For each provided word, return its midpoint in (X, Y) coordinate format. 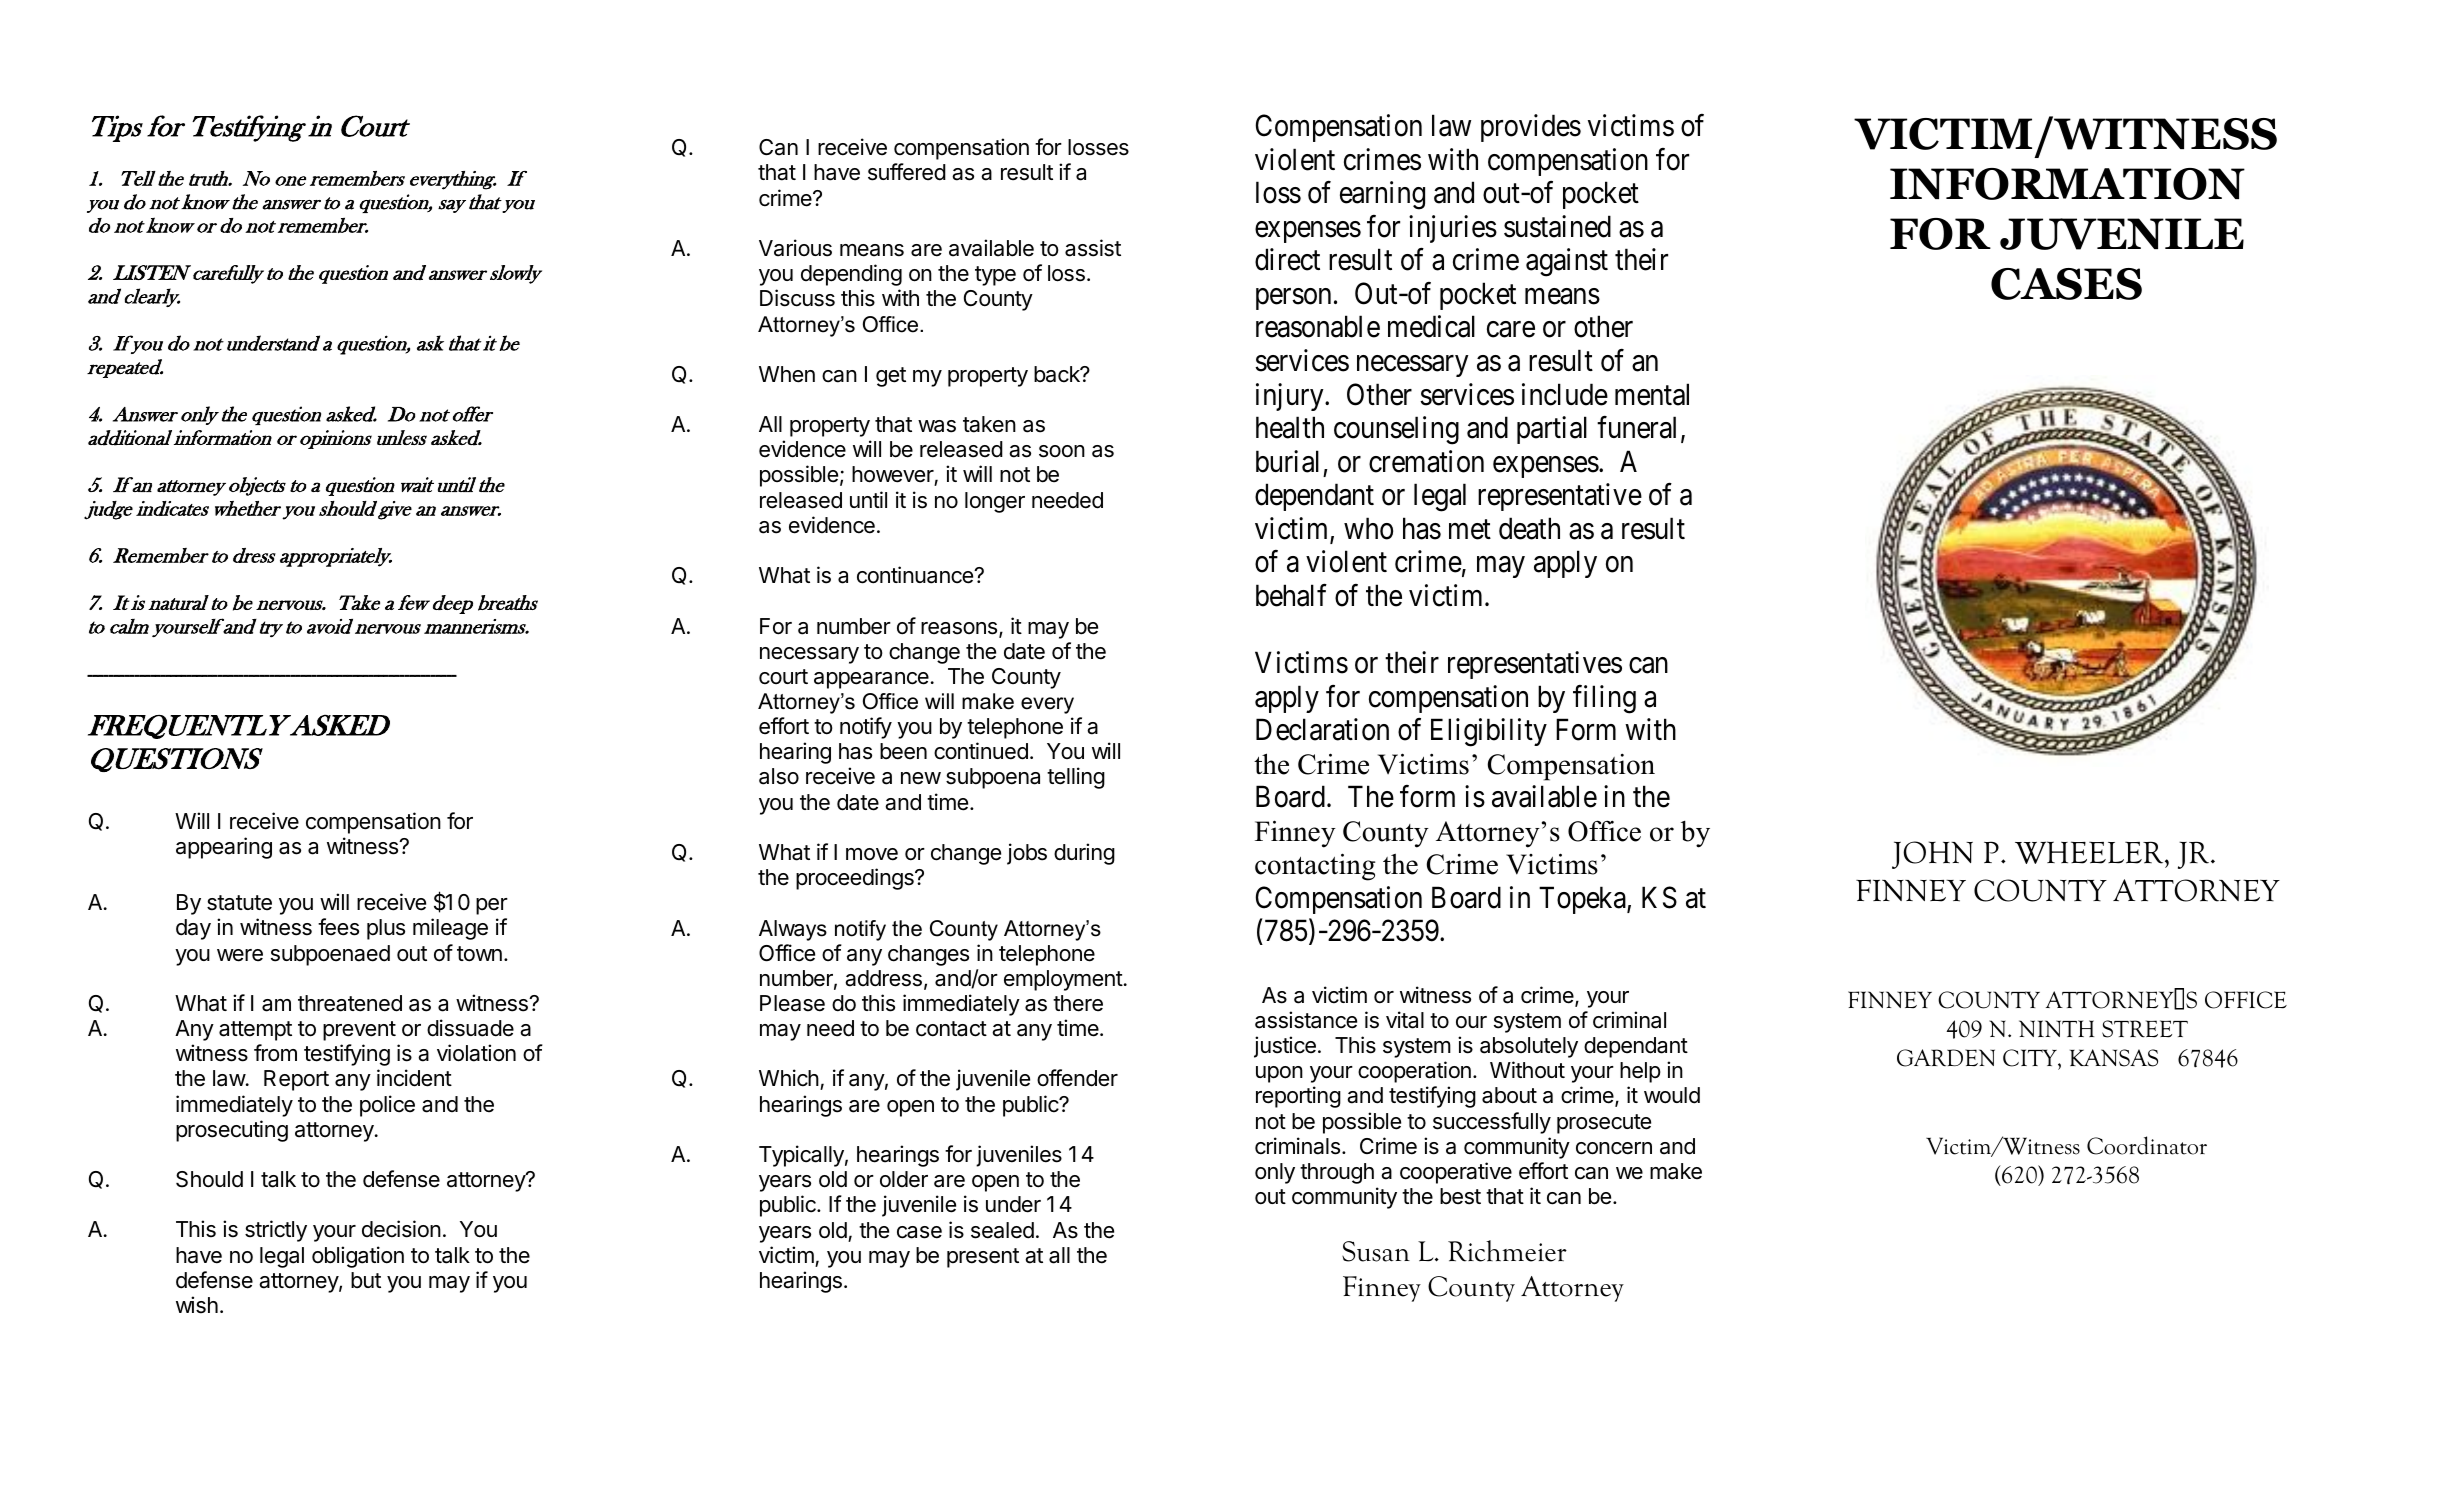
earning (1382, 195)
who (1368, 528)
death (1529, 528)
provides (1531, 128)
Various (795, 248)
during (1084, 854)
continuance (916, 575)
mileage (450, 929)
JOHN (1932, 855)
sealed (1002, 1230)
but (366, 1280)
